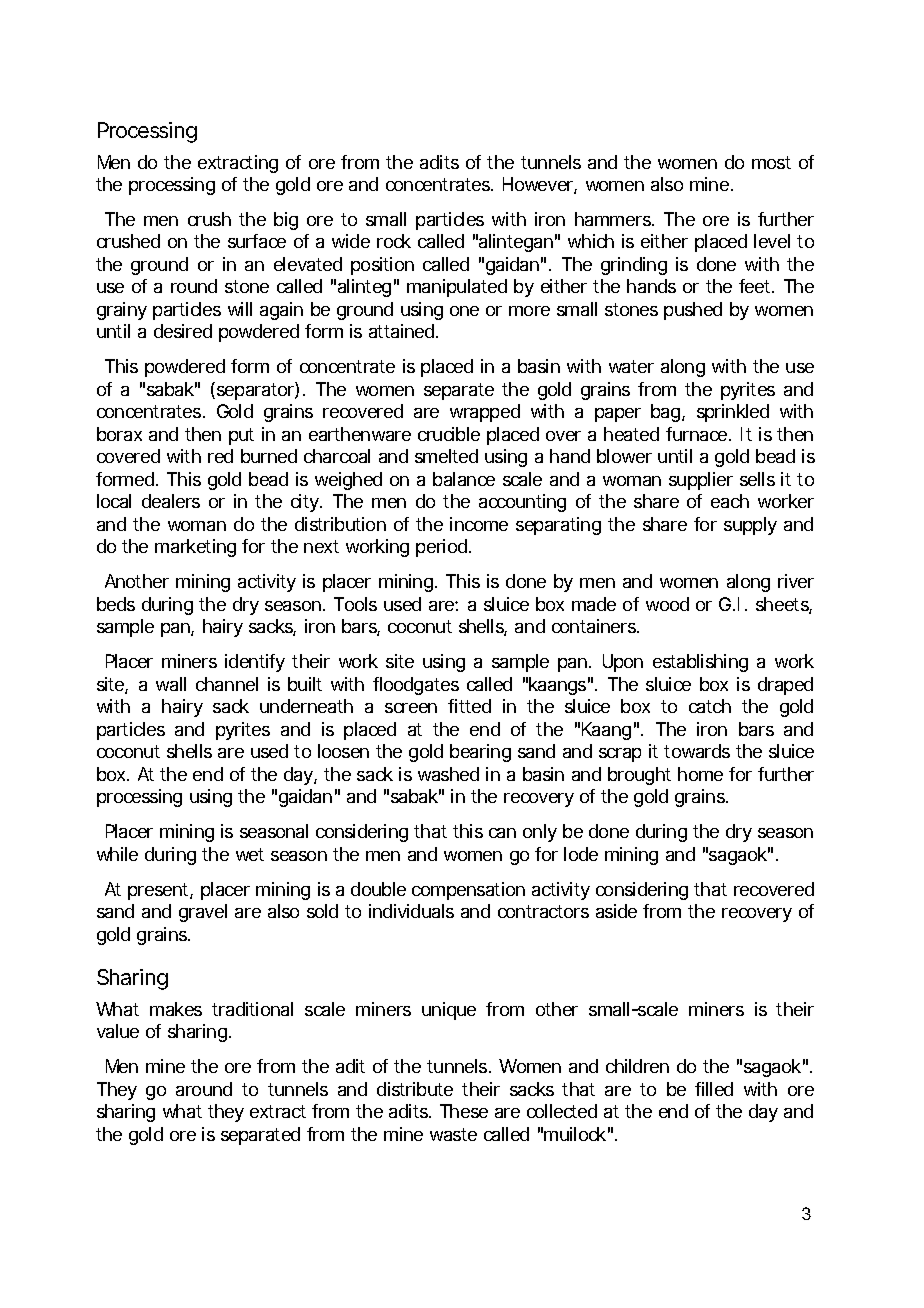 This screenshot has height=1308, width=924. I want to click on washed, so click(448, 774).
